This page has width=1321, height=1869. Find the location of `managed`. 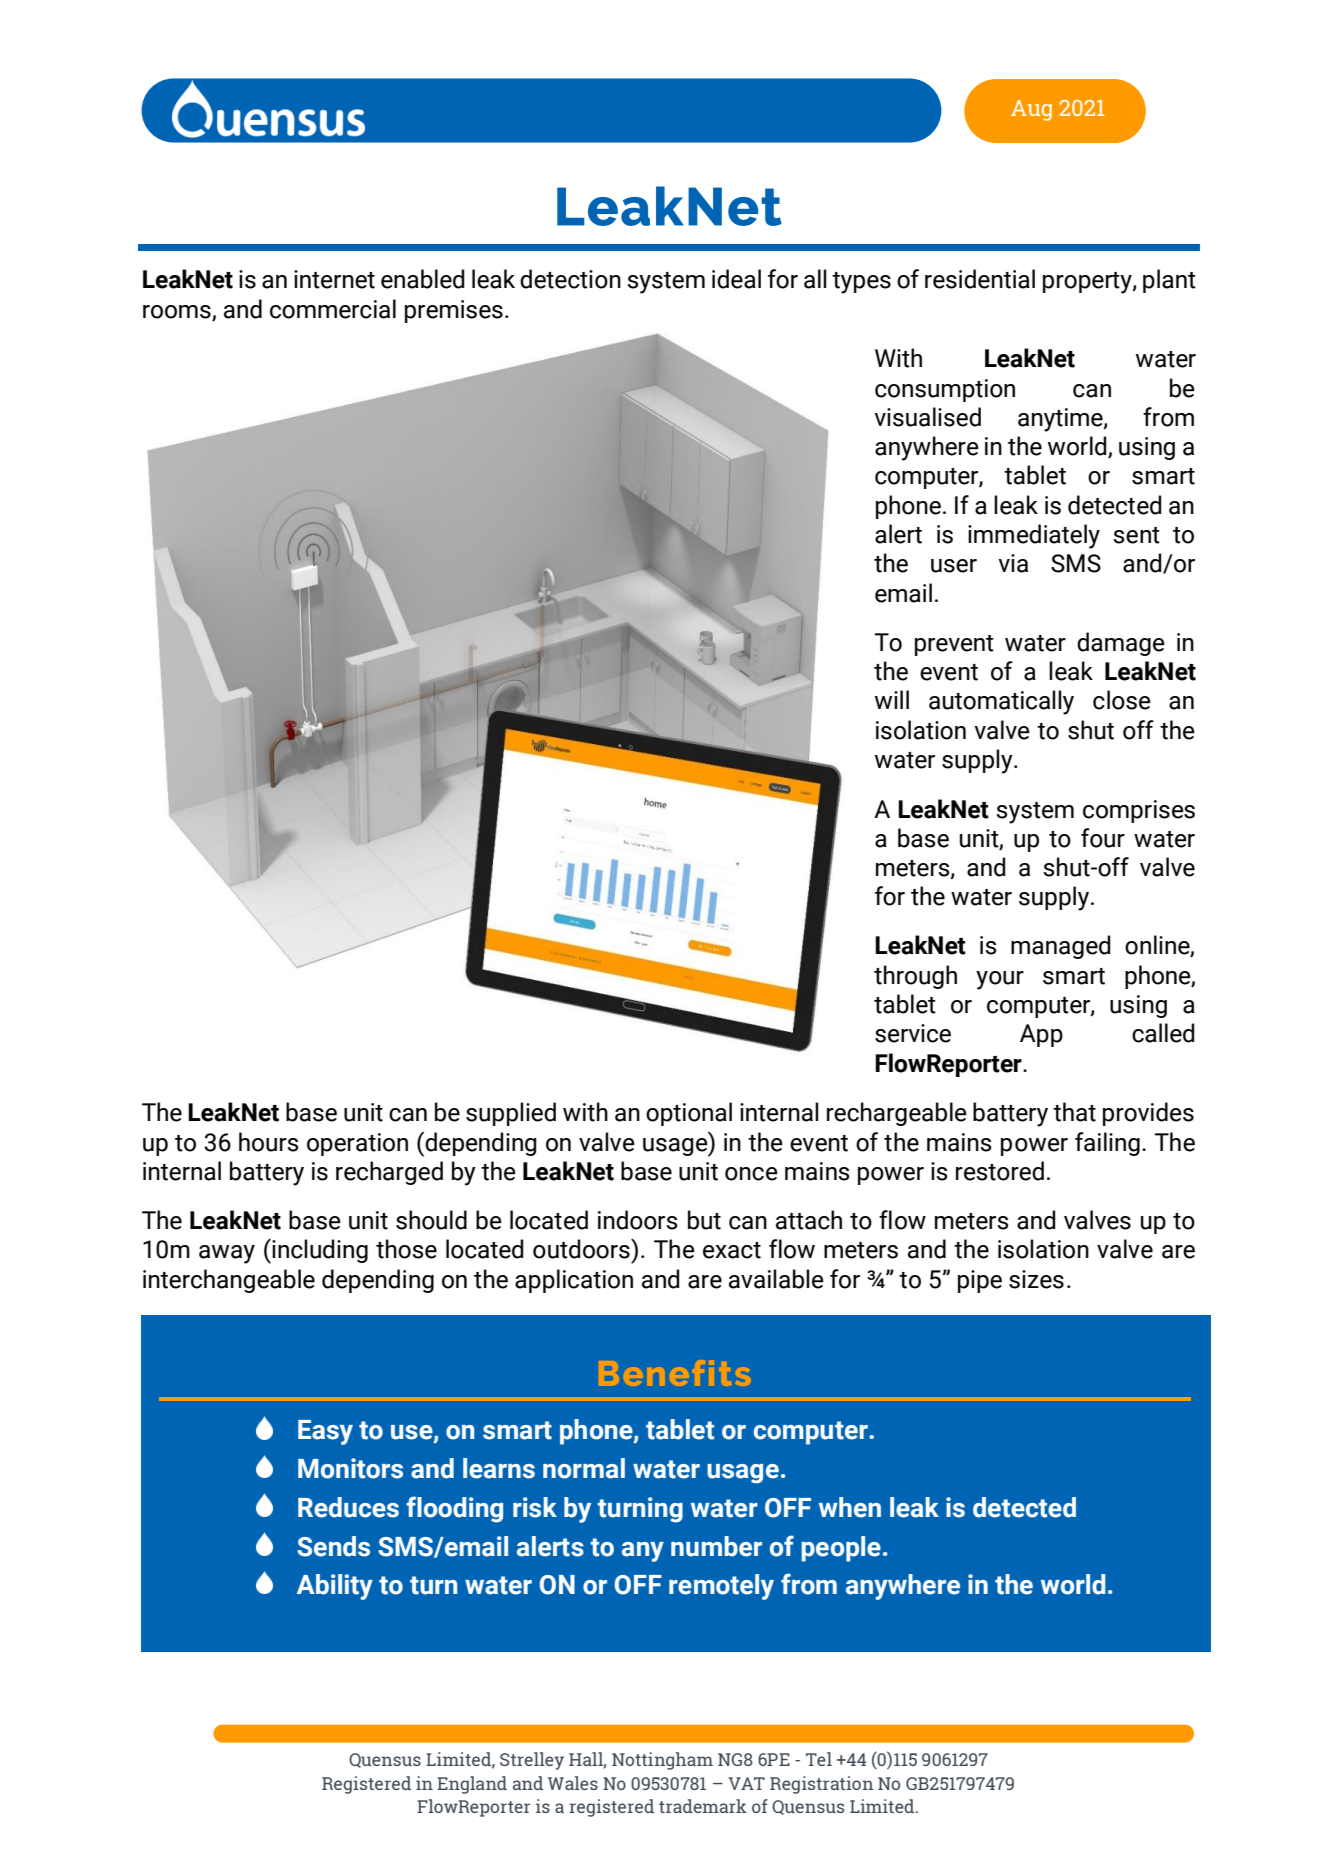

managed is located at coordinates (1060, 947).
